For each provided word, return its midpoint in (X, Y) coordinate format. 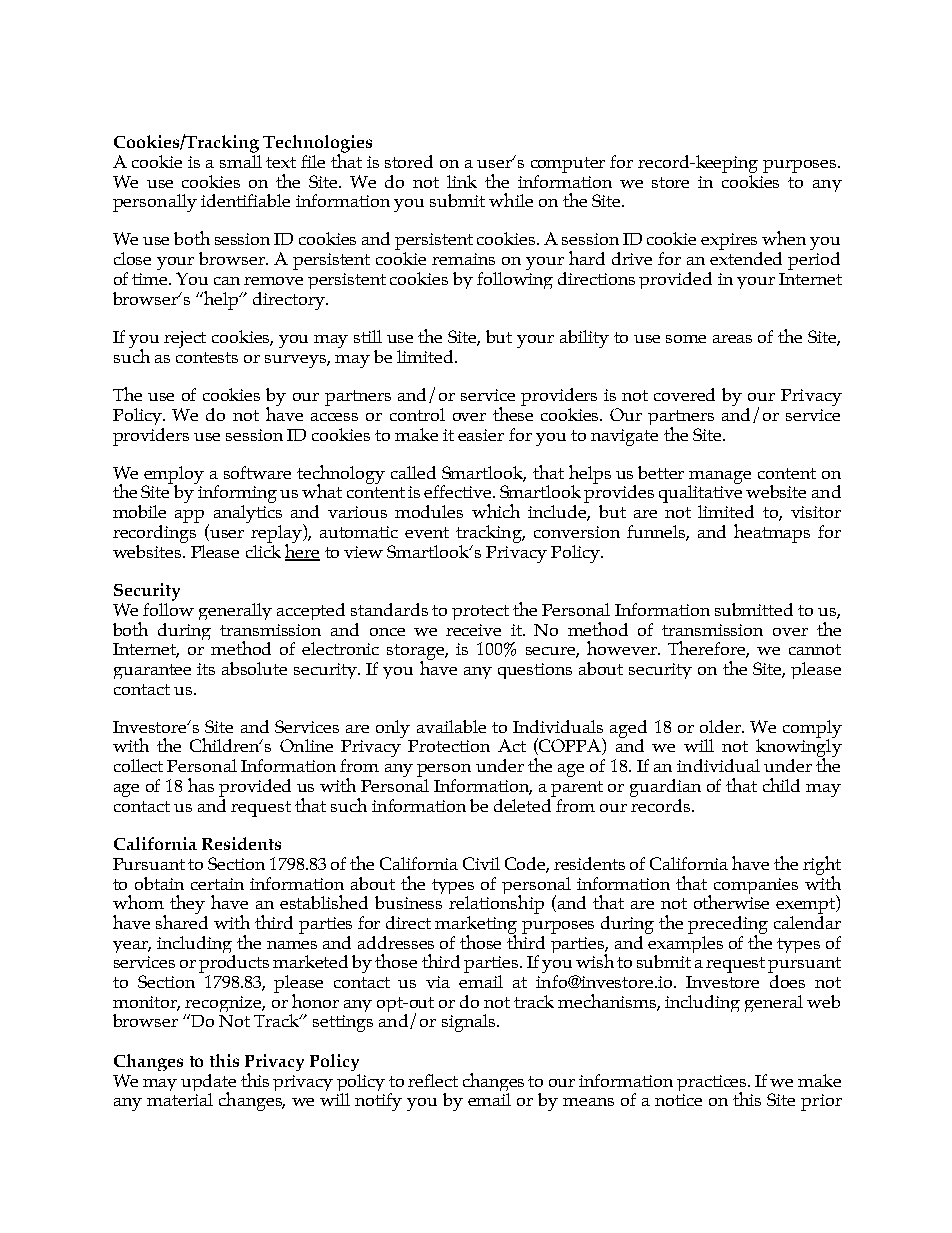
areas (732, 339)
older (721, 726)
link (462, 181)
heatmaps (772, 533)
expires (731, 243)
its (206, 669)
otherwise (731, 901)
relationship (496, 903)
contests (207, 357)
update (208, 1084)
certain (217, 884)
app (189, 516)
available (451, 726)
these (513, 412)
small (241, 160)
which (496, 511)
